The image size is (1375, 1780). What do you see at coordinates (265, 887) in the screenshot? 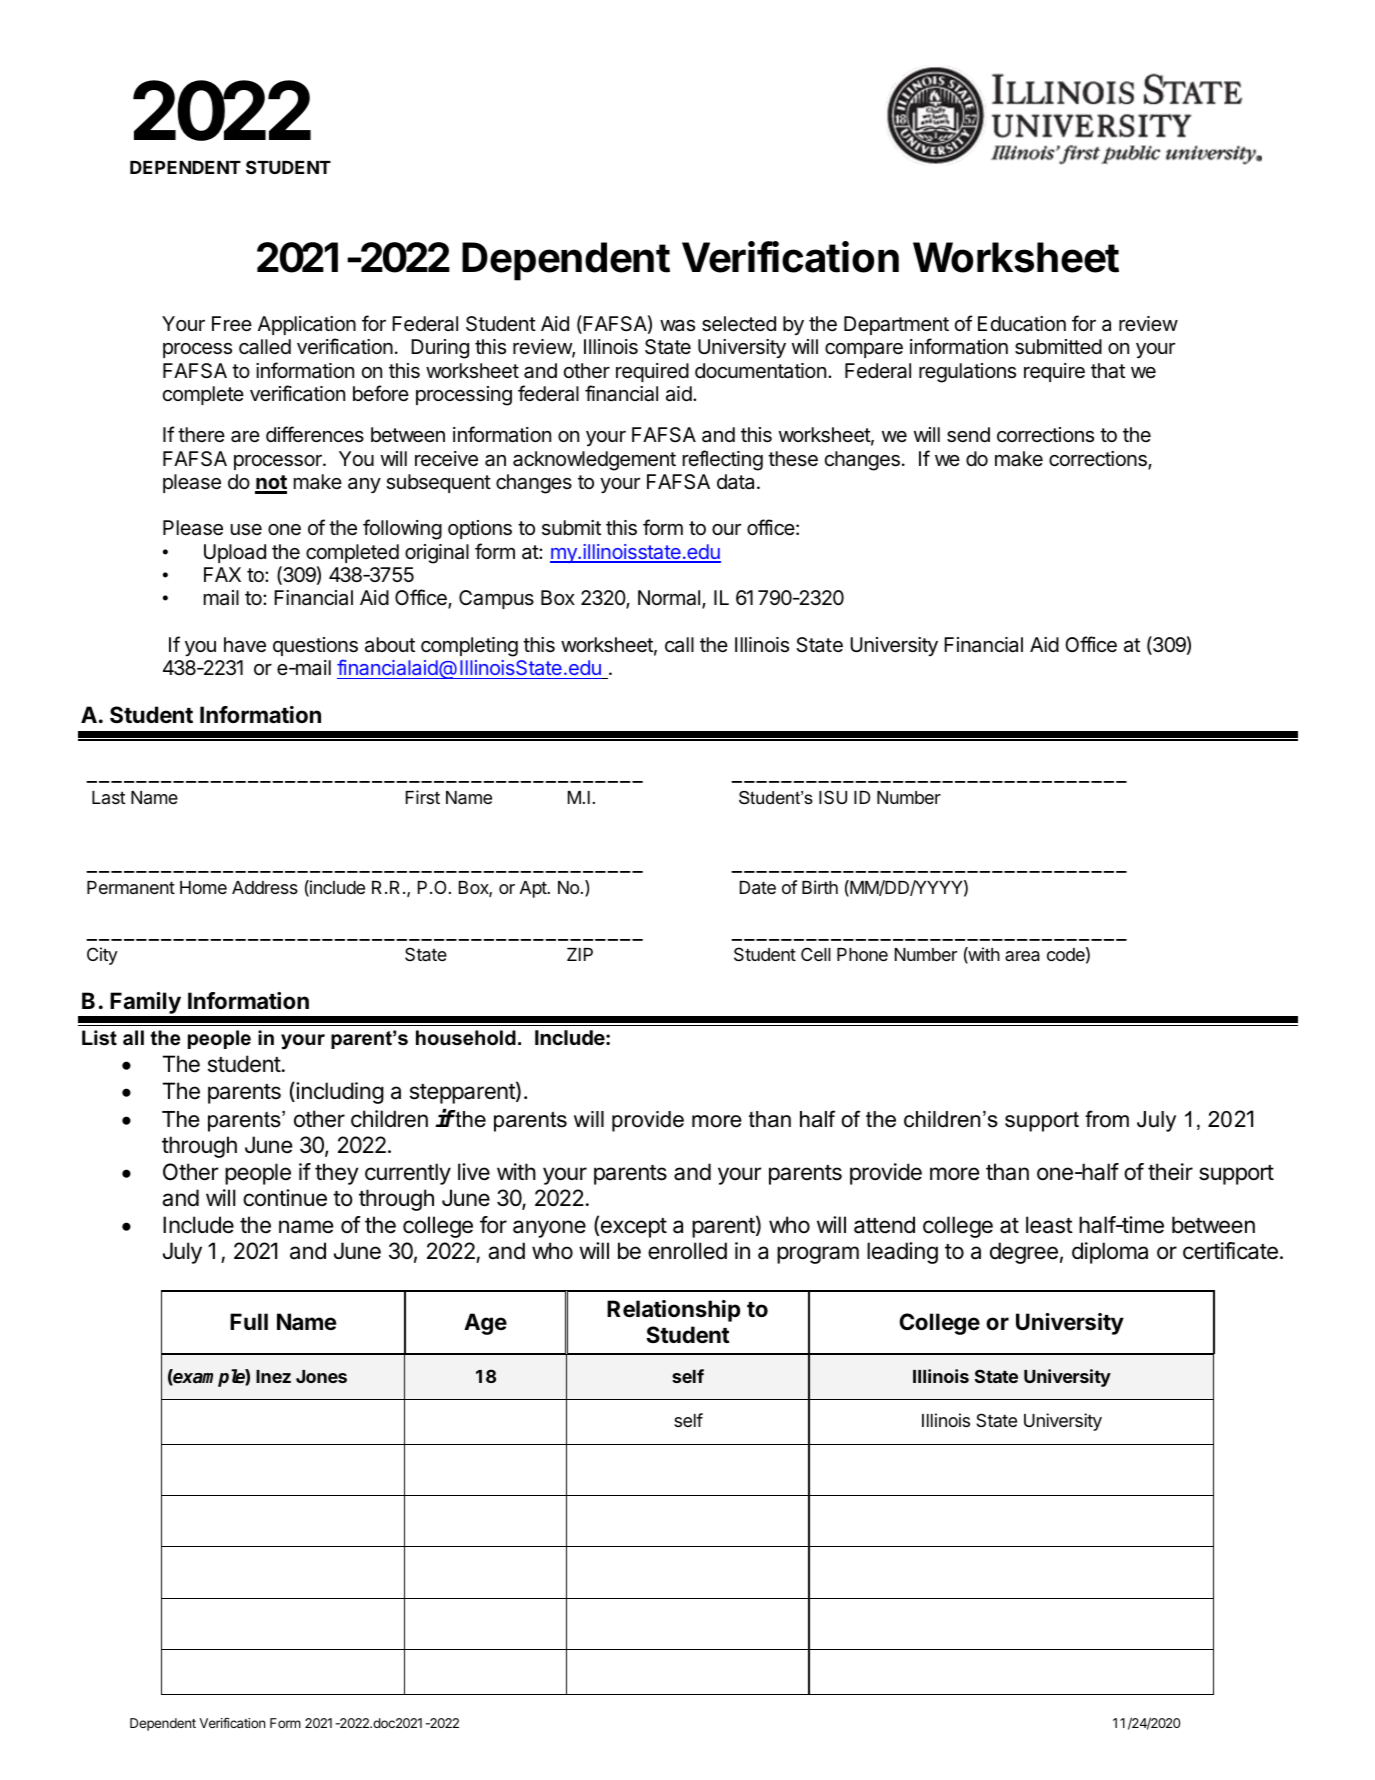
I see `Address` at bounding box center [265, 887].
